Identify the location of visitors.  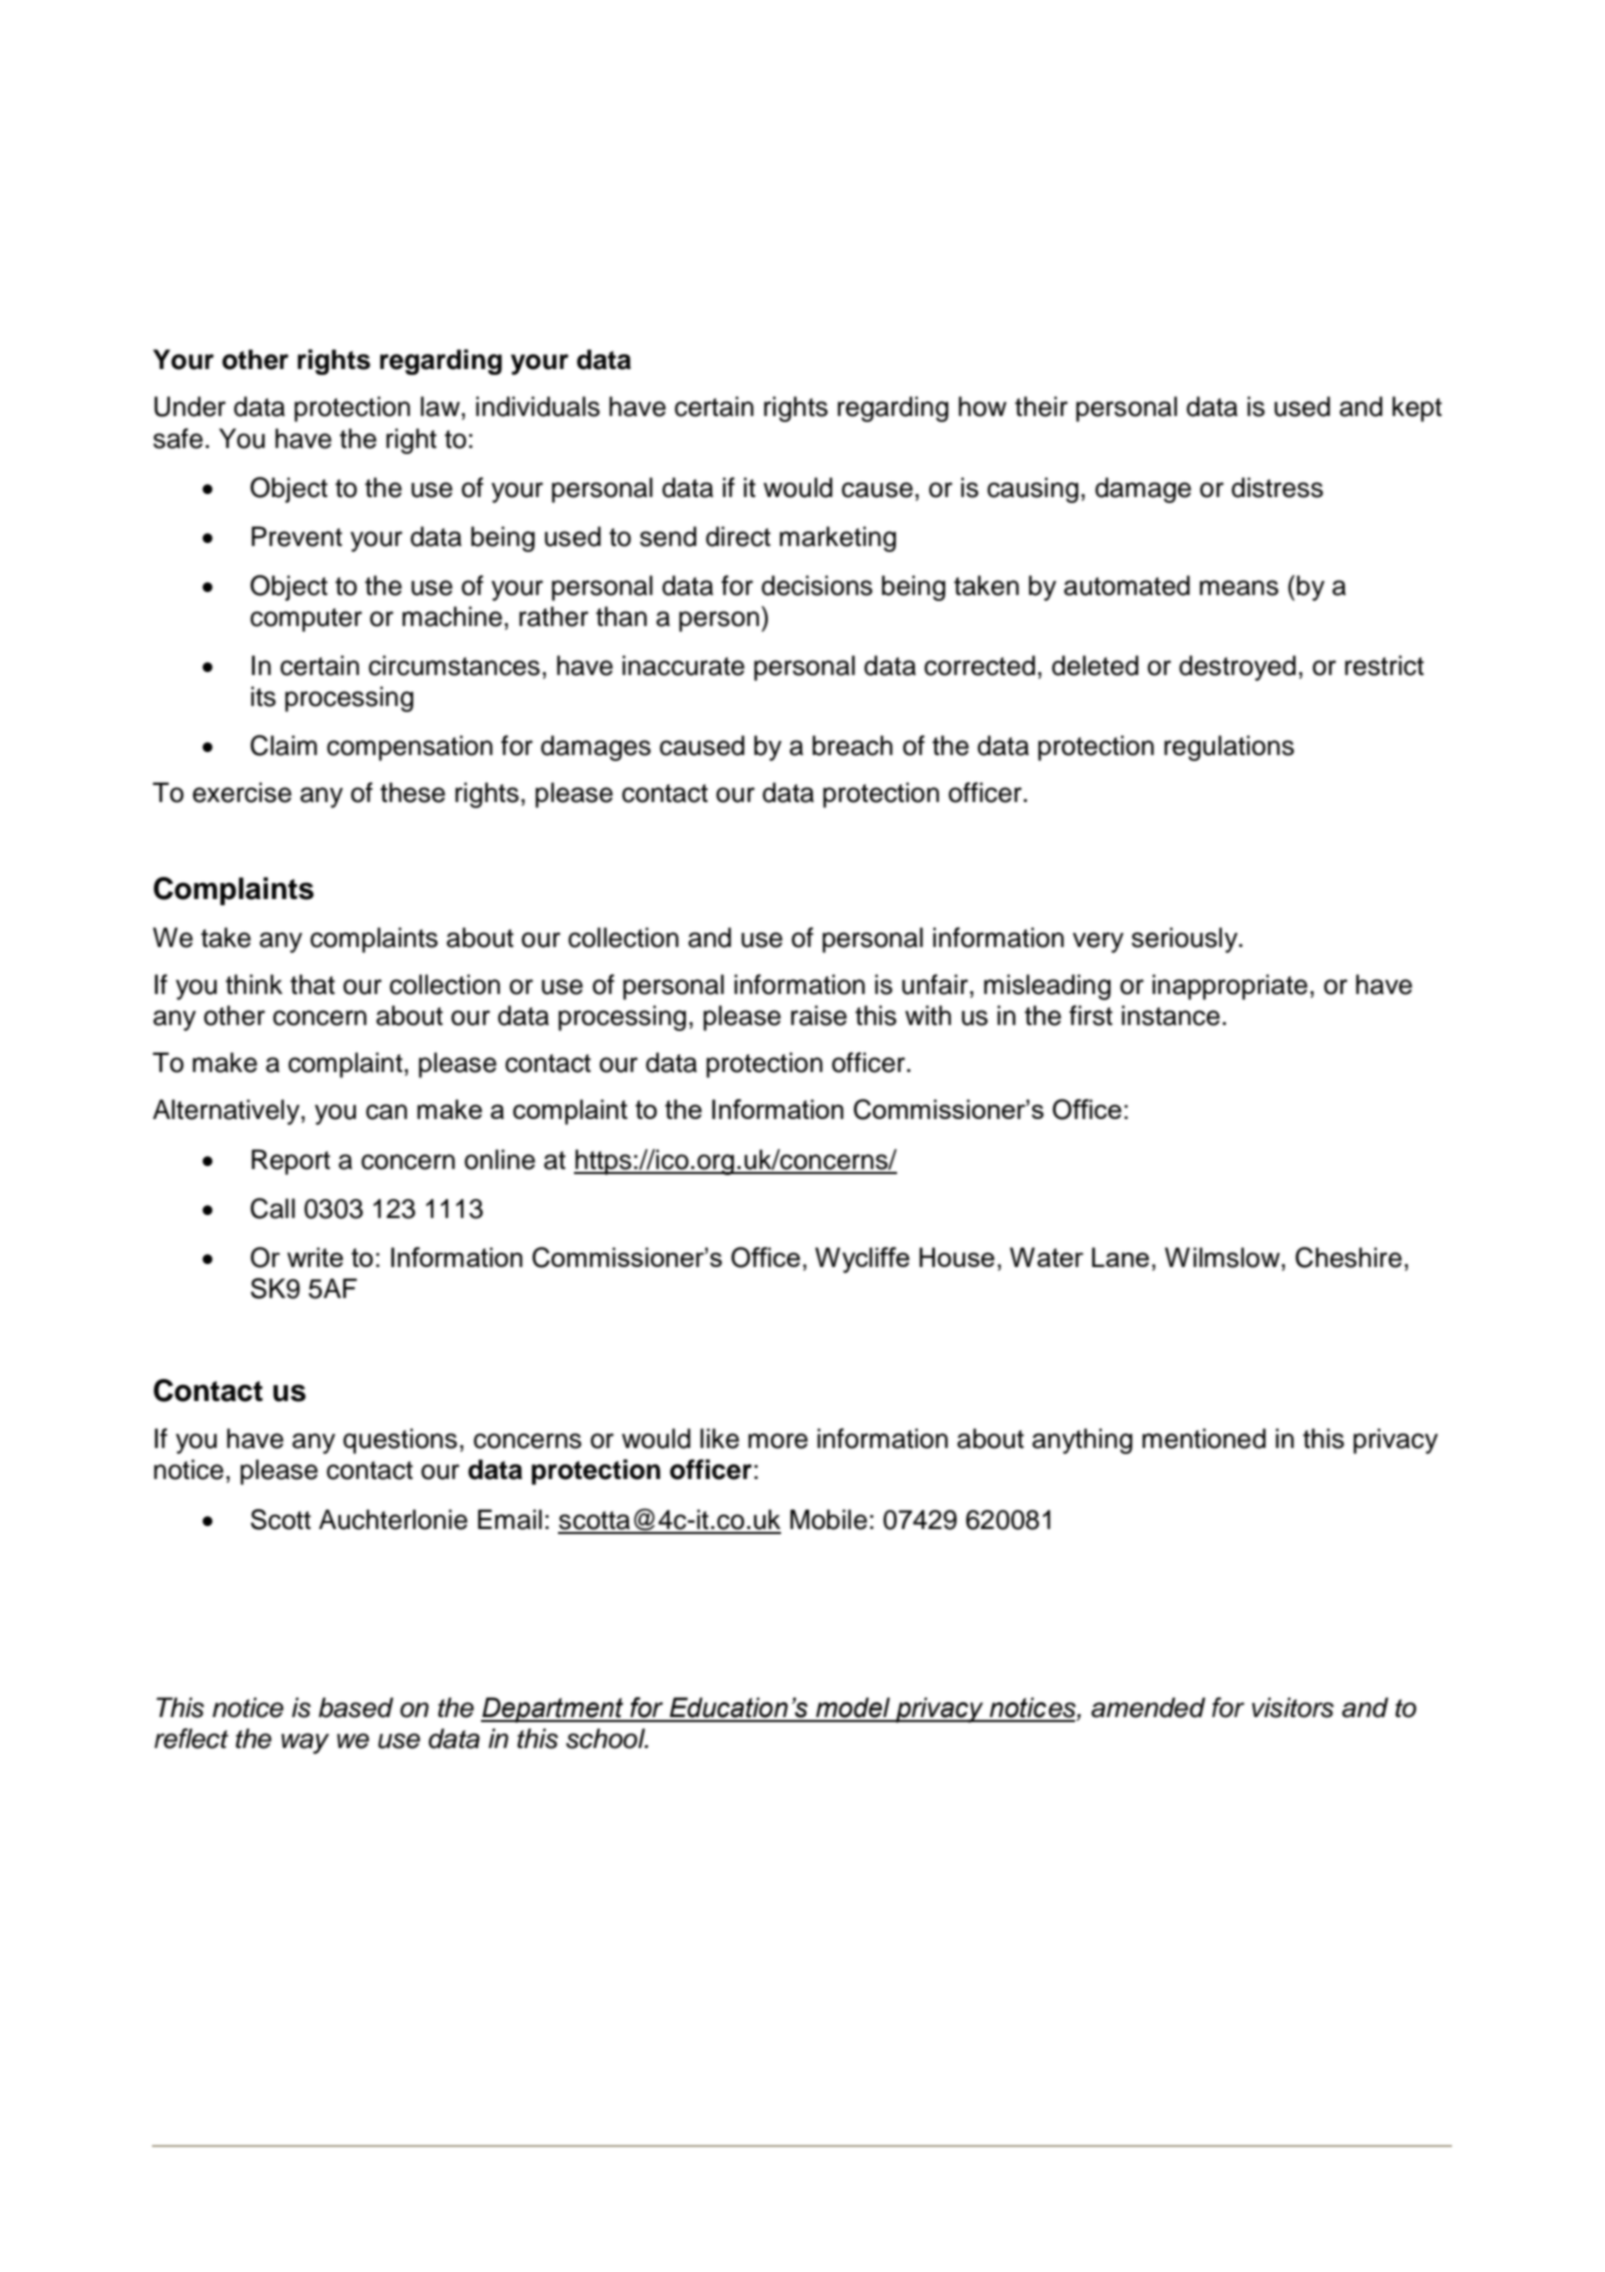
(1293, 1707).
